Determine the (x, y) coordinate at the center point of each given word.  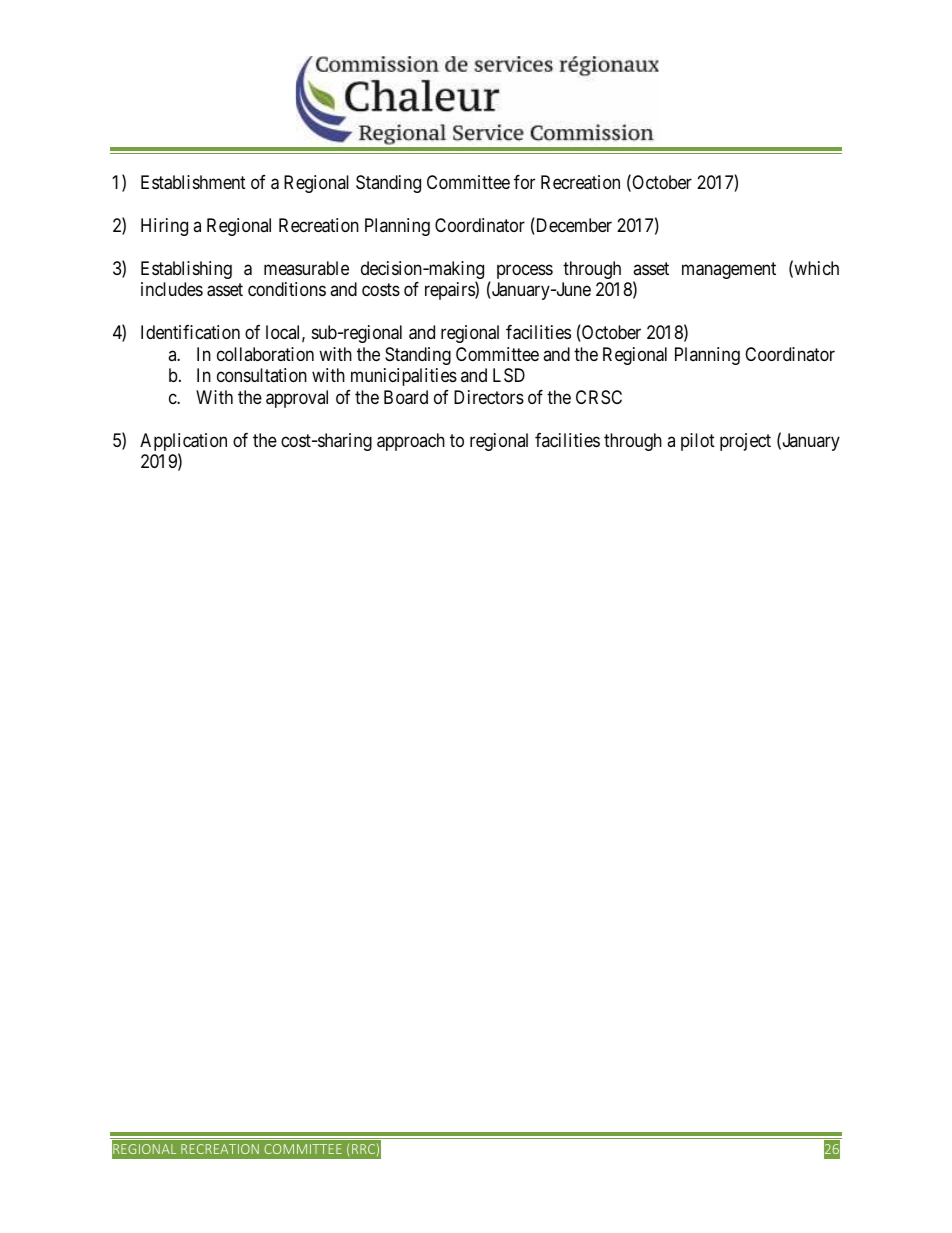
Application (183, 443)
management (729, 270)
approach (411, 442)
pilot (698, 442)
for (524, 182)
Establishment (193, 182)
